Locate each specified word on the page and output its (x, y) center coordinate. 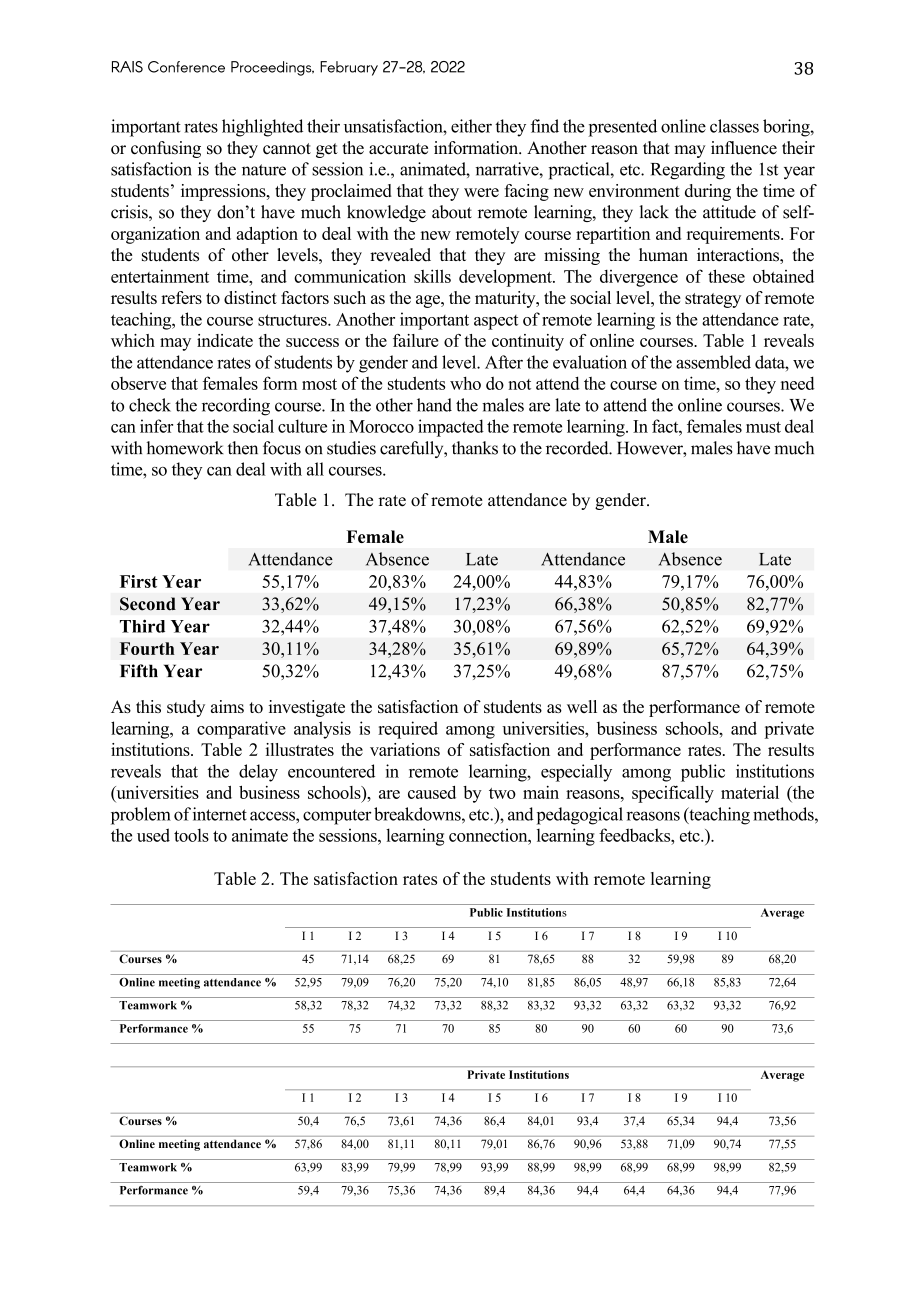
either (471, 126)
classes (734, 126)
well (582, 706)
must (763, 427)
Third (142, 626)
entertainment (160, 276)
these (726, 276)
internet (220, 814)
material (750, 792)
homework (185, 448)
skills (432, 276)
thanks (475, 448)
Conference (186, 67)
